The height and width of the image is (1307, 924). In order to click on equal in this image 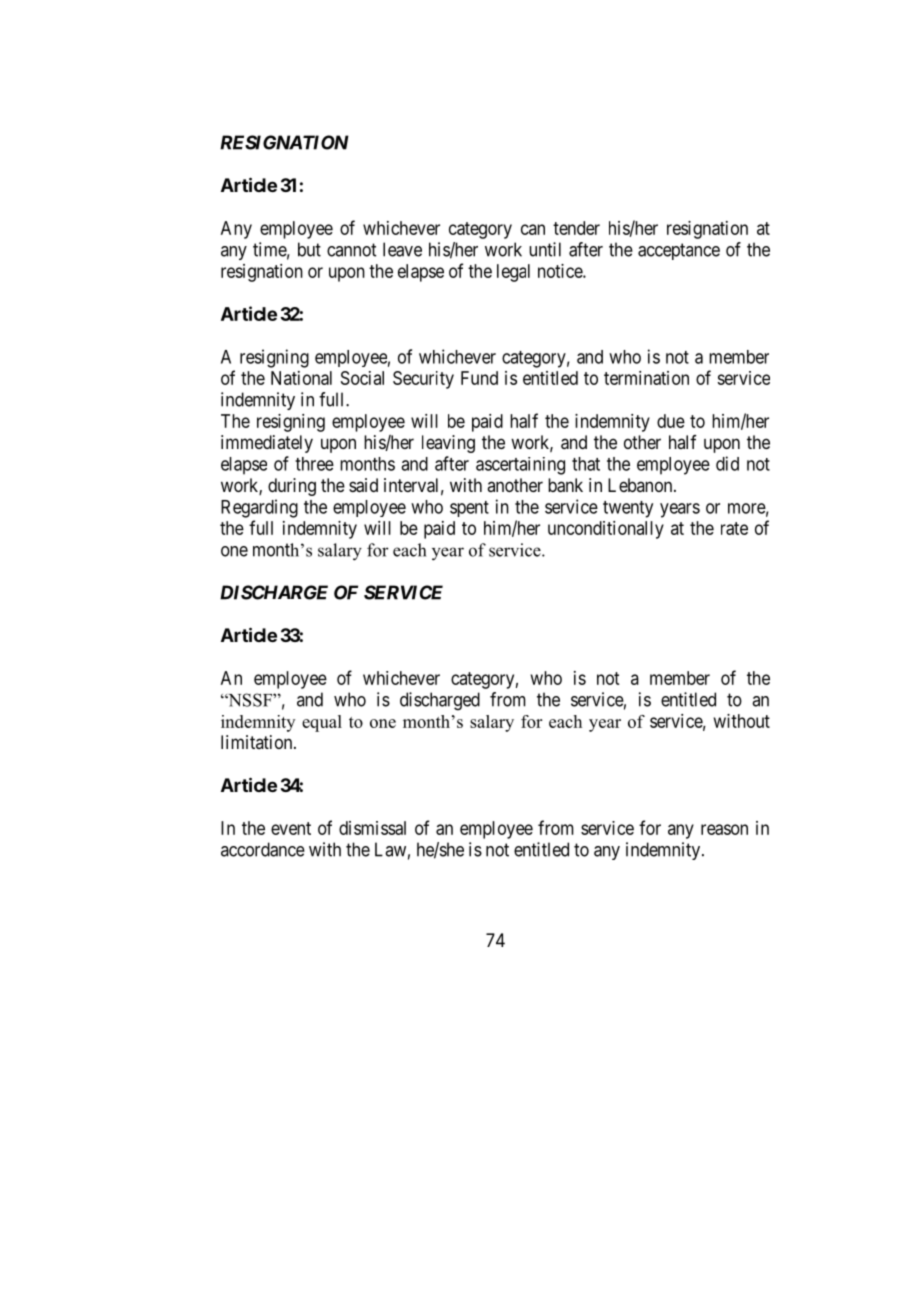, I will do `click(322, 723)`.
